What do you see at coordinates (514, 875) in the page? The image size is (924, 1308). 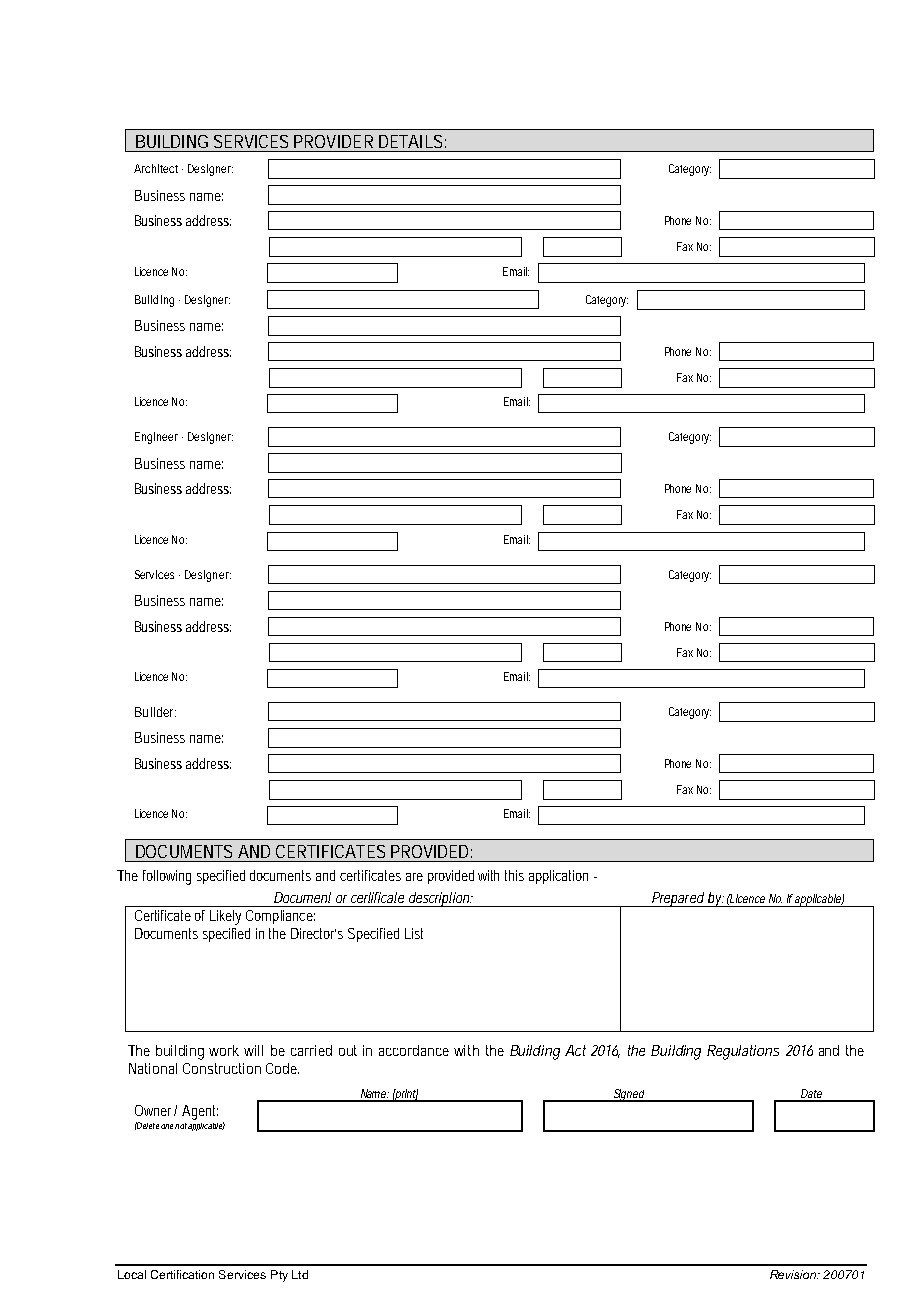 I see `this` at bounding box center [514, 875].
